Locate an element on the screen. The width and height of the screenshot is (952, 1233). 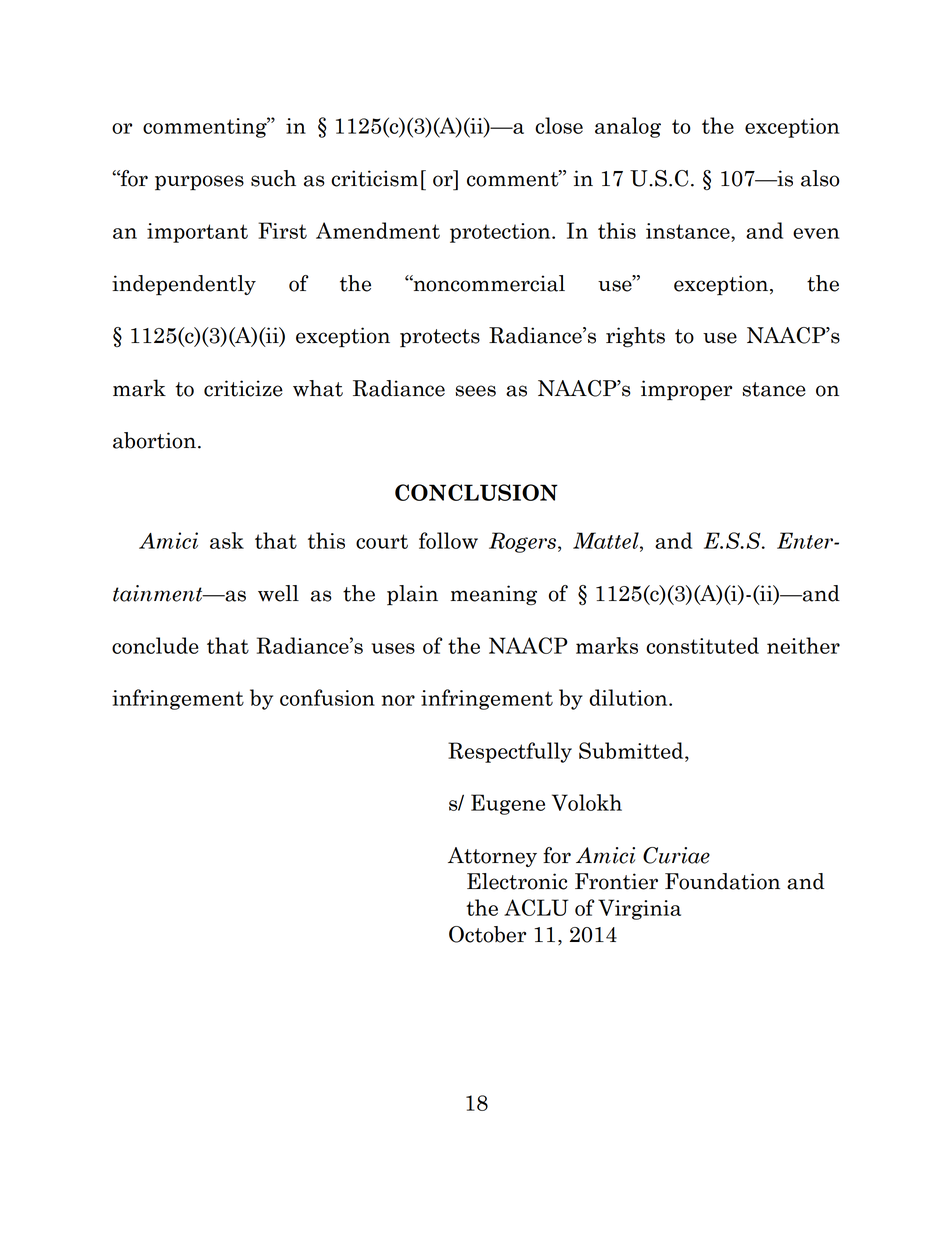
close is located at coordinates (559, 125).
